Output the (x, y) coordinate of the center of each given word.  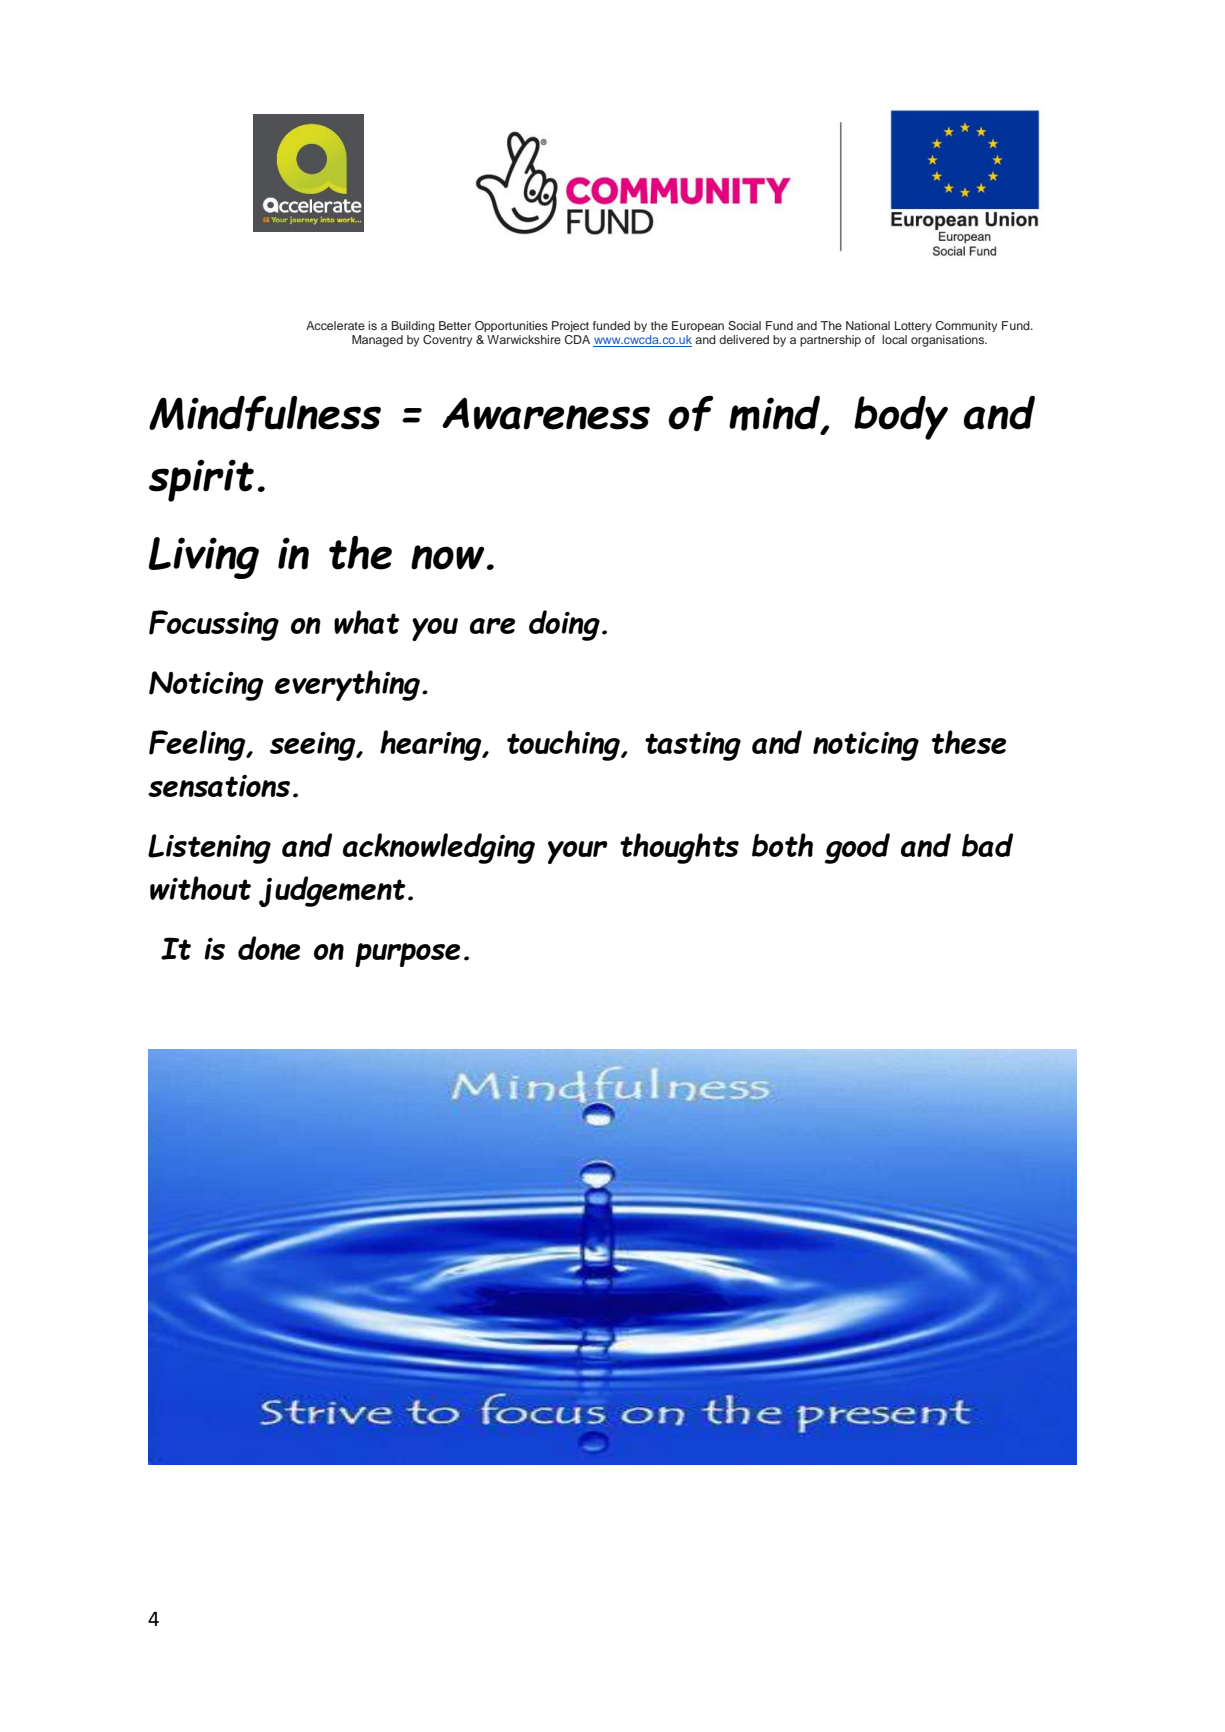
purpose (407, 955)
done (269, 948)
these (969, 742)
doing (564, 625)
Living (203, 558)
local (894, 339)
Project (570, 326)
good (857, 848)
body (901, 418)
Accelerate (335, 325)
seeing (314, 746)
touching (564, 745)
